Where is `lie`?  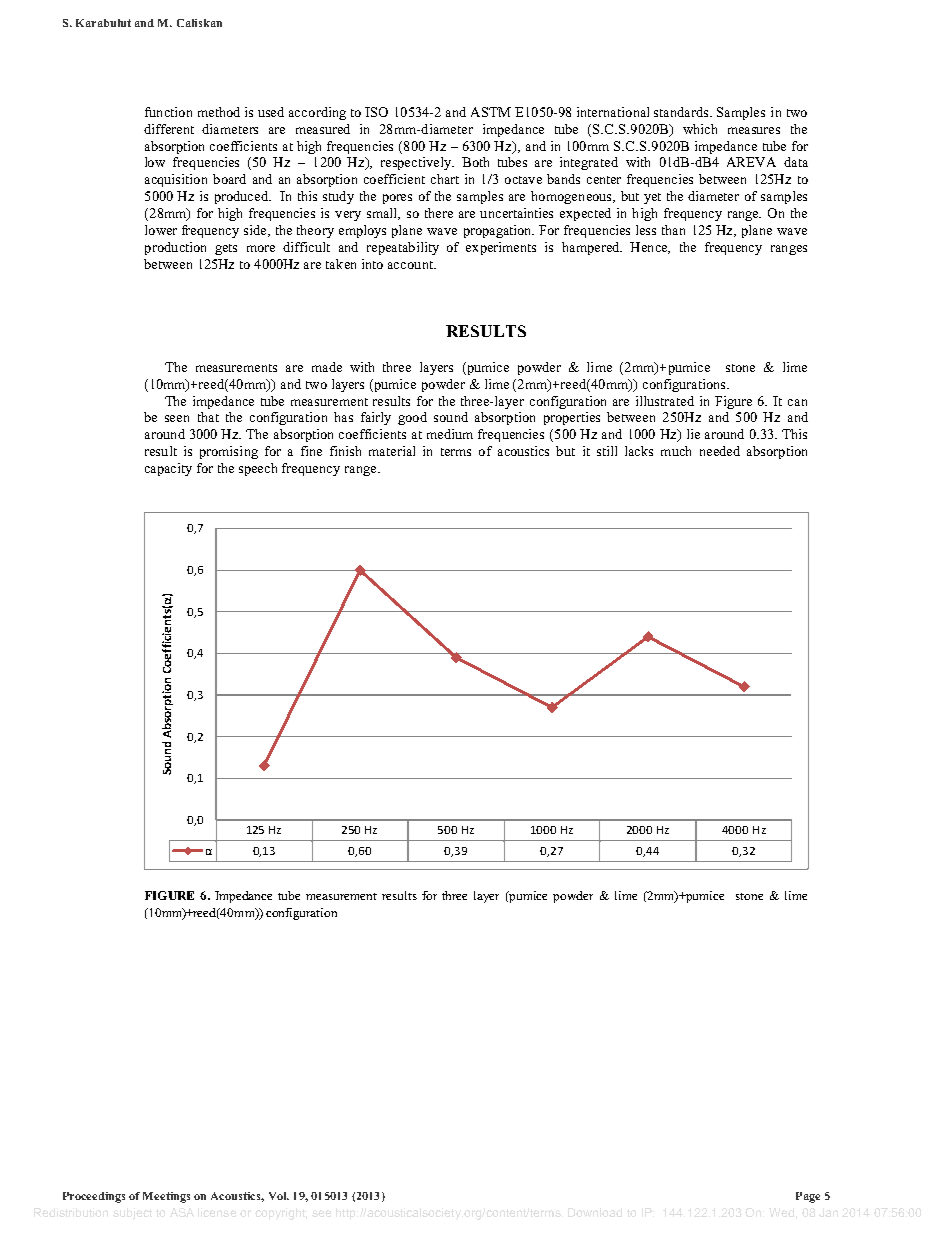 lie is located at coordinates (693, 434).
